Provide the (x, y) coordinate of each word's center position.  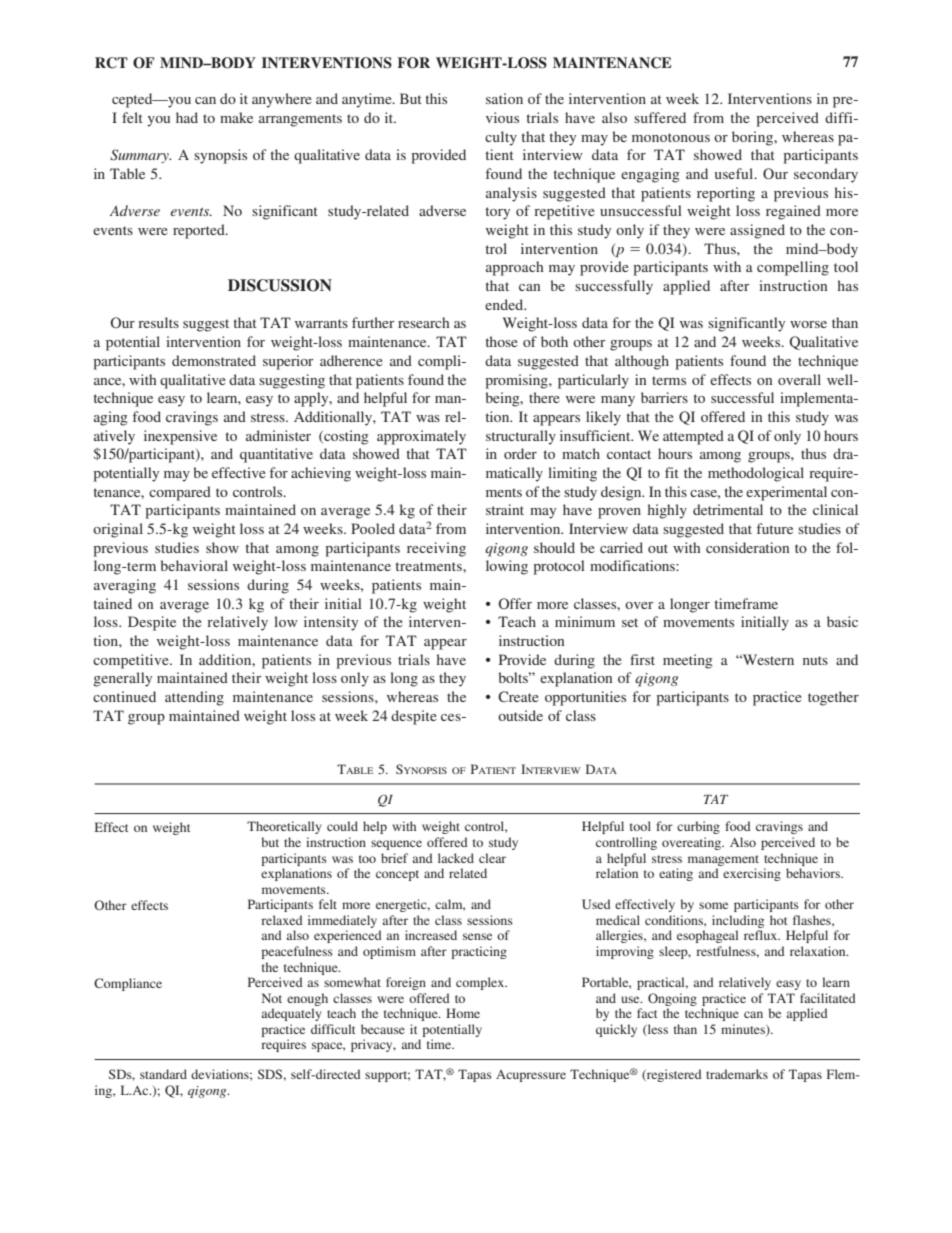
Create (518, 696)
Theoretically (284, 827)
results (158, 322)
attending (194, 698)
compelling (793, 268)
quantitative (276, 455)
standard (163, 1074)
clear (492, 858)
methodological (756, 474)
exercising (752, 874)
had (187, 117)
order (520, 453)
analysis (511, 194)
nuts (815, 660)
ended (505, 304)
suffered (660, 117)
